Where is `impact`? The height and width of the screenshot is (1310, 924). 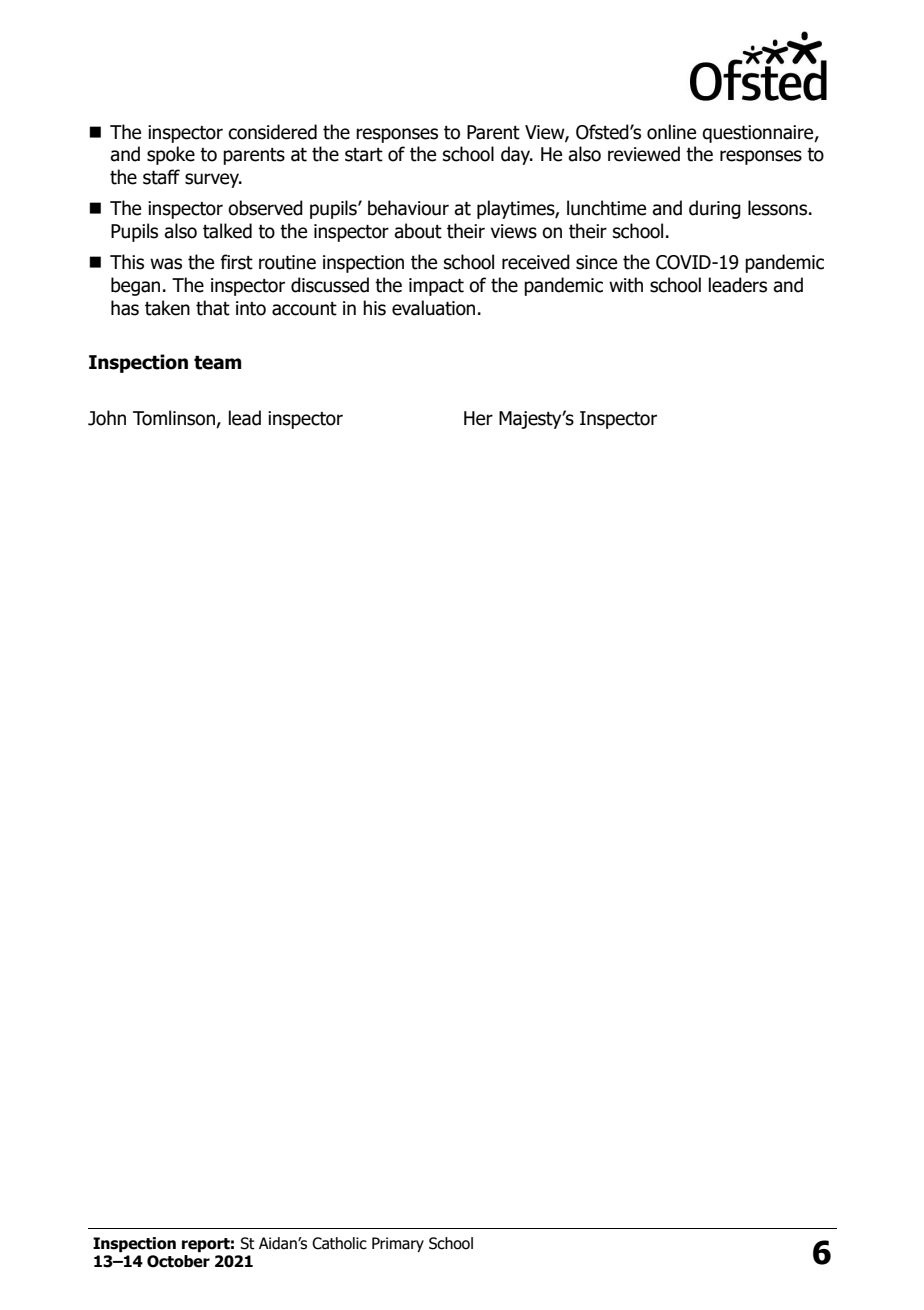
impact is located at coordinates (436, 287).
